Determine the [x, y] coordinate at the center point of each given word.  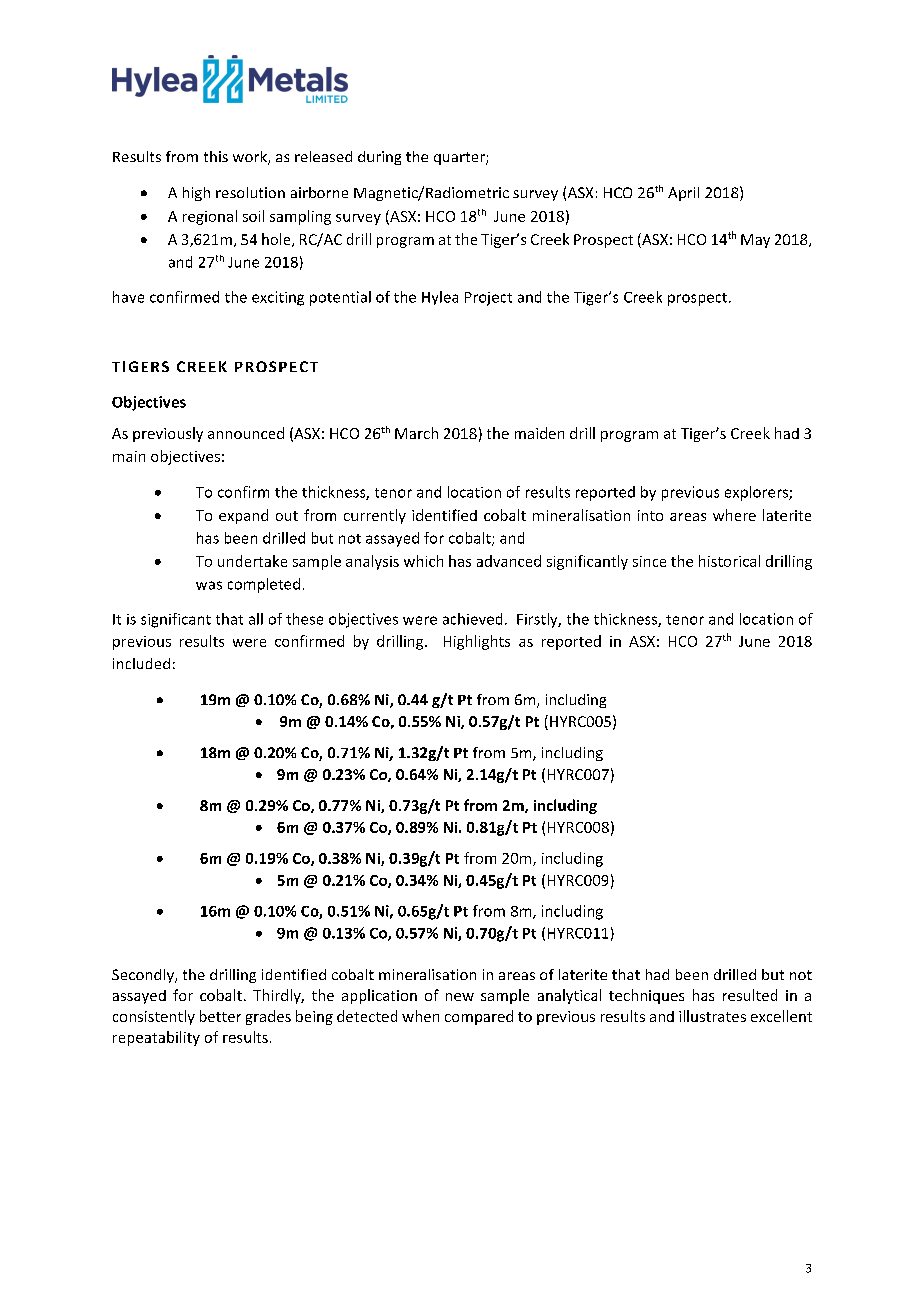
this [216, 156]
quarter [460, 158]
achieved [472, 619]
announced [246, 433]
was [209, 585]
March [416, 433]
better [220, 1016]
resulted [750, 995]
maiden [539, 433]
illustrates [712, 1016]
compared [479, 1017]
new [460, 997]
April [683, 194]
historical [729, 561]
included [141, 663]
